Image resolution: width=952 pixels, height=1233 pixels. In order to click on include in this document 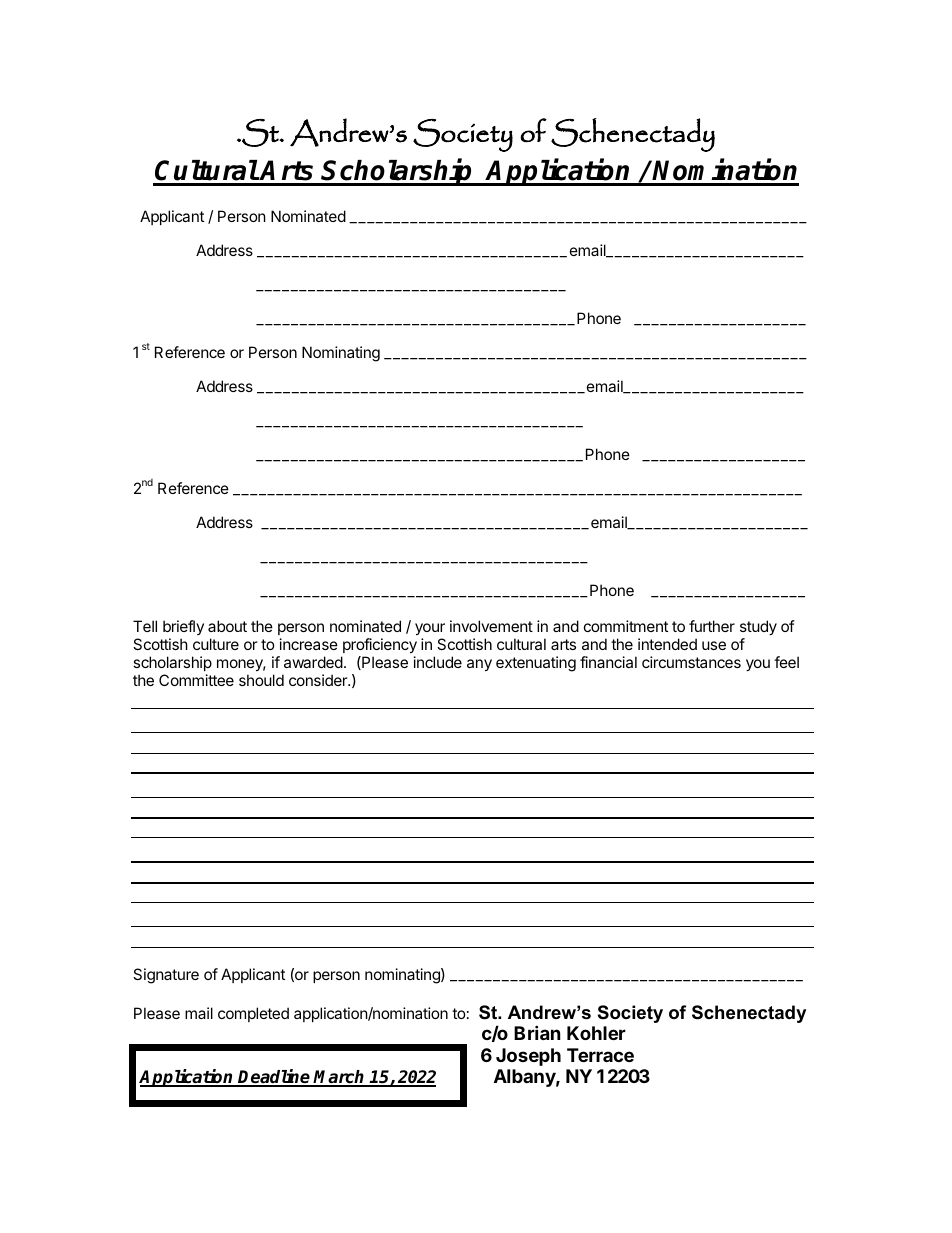, I will do `click(438, 662)`.
